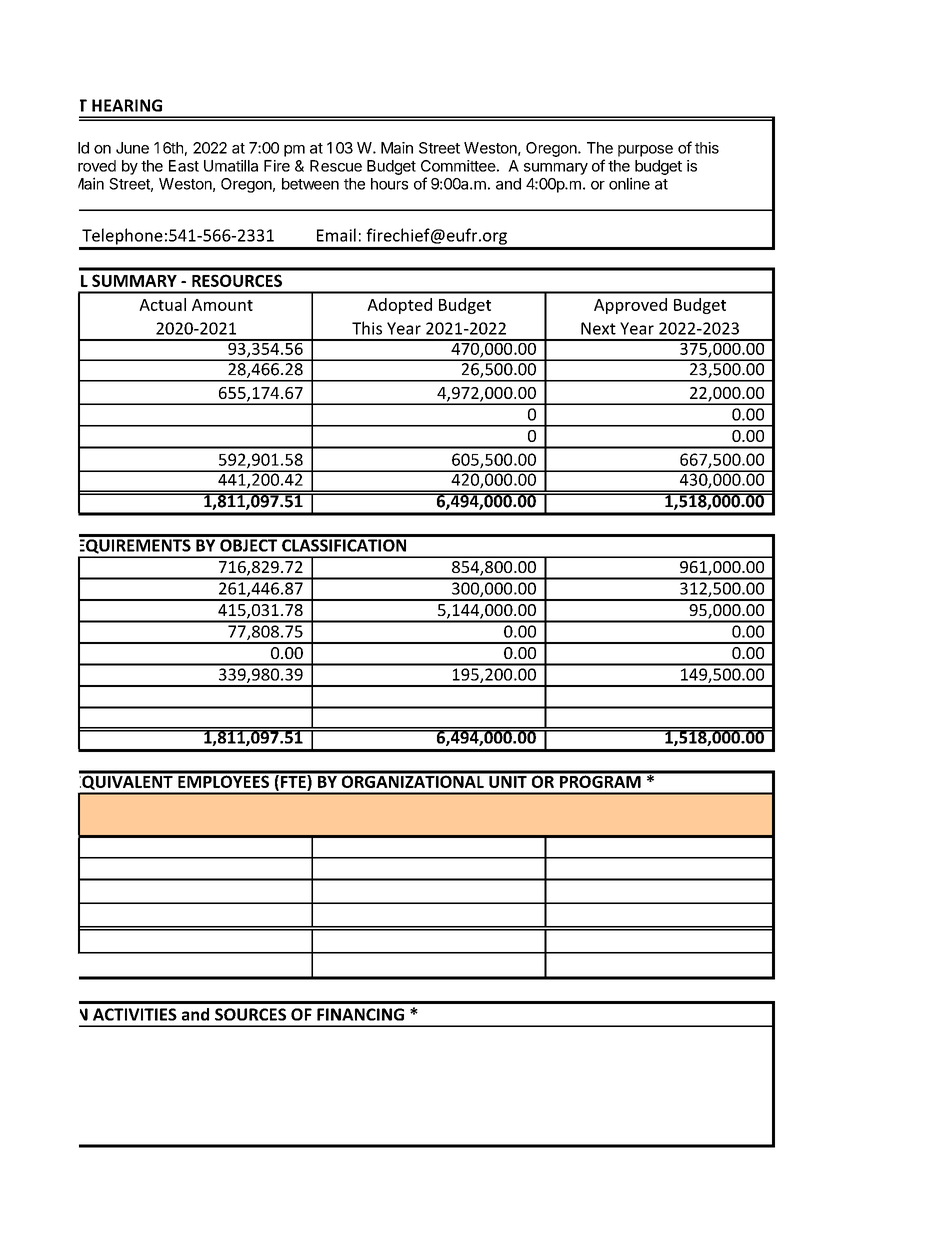 The width and height of the page is (952, 1233). Describe the element at coordinates (360, 1014) in the page. I see `FINANCING` at that location.
